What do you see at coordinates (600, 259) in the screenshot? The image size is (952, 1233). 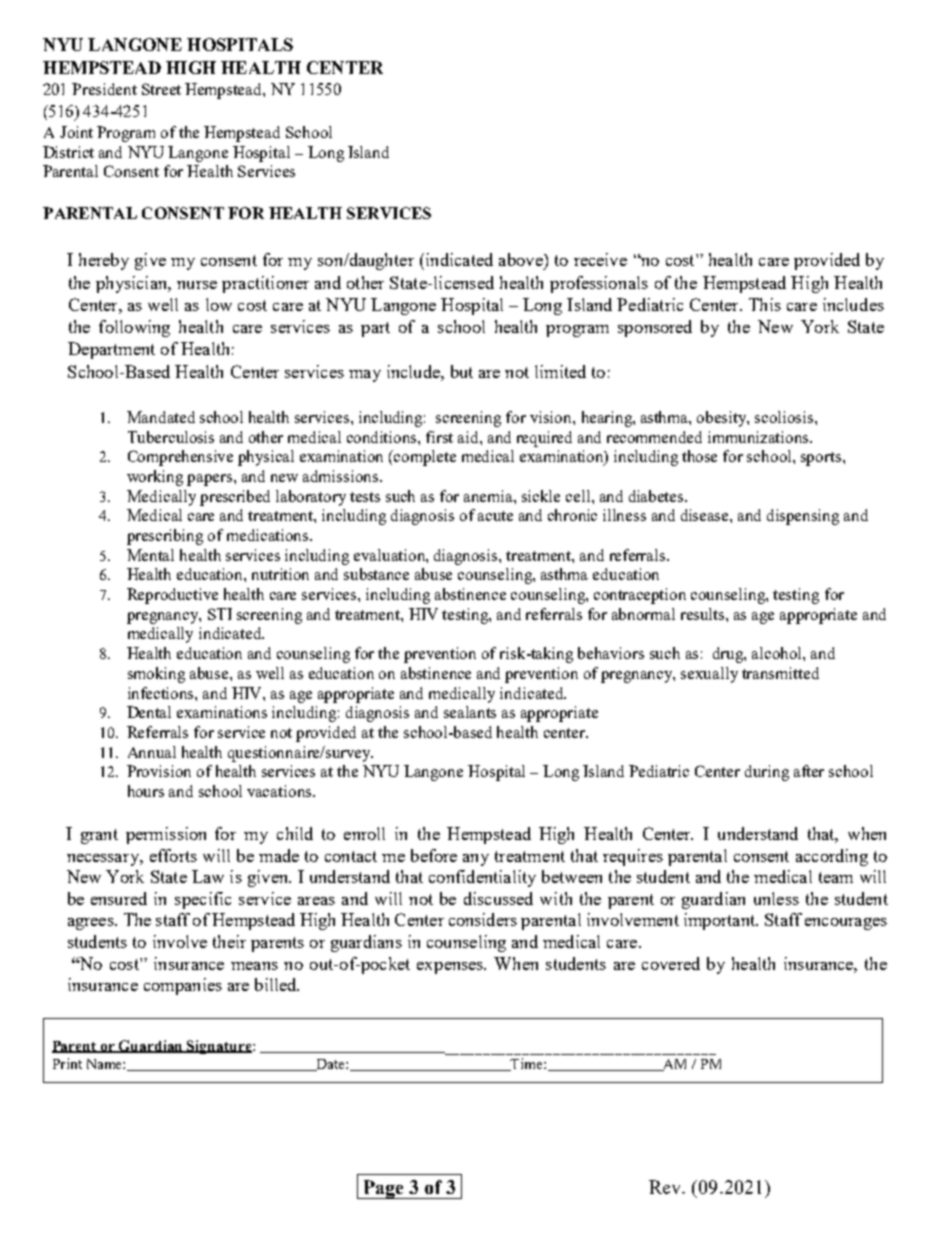 I see `receive` at bounding box center [600, 259].
